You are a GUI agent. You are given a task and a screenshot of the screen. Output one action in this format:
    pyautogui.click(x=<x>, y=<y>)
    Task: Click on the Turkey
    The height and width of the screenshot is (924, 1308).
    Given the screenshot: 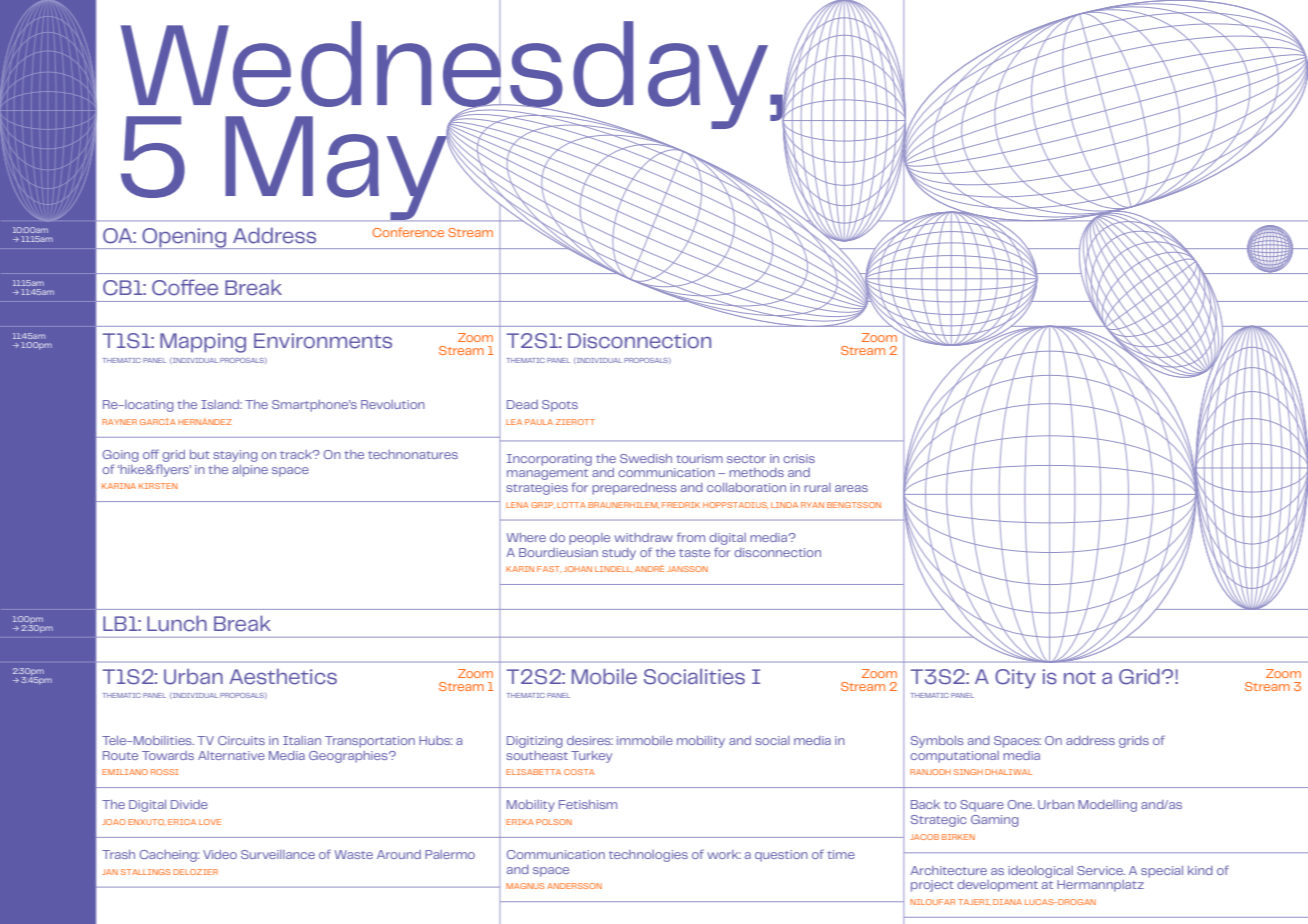 What is the action you would take?
    pyautogui.click(x=591, y=757)
